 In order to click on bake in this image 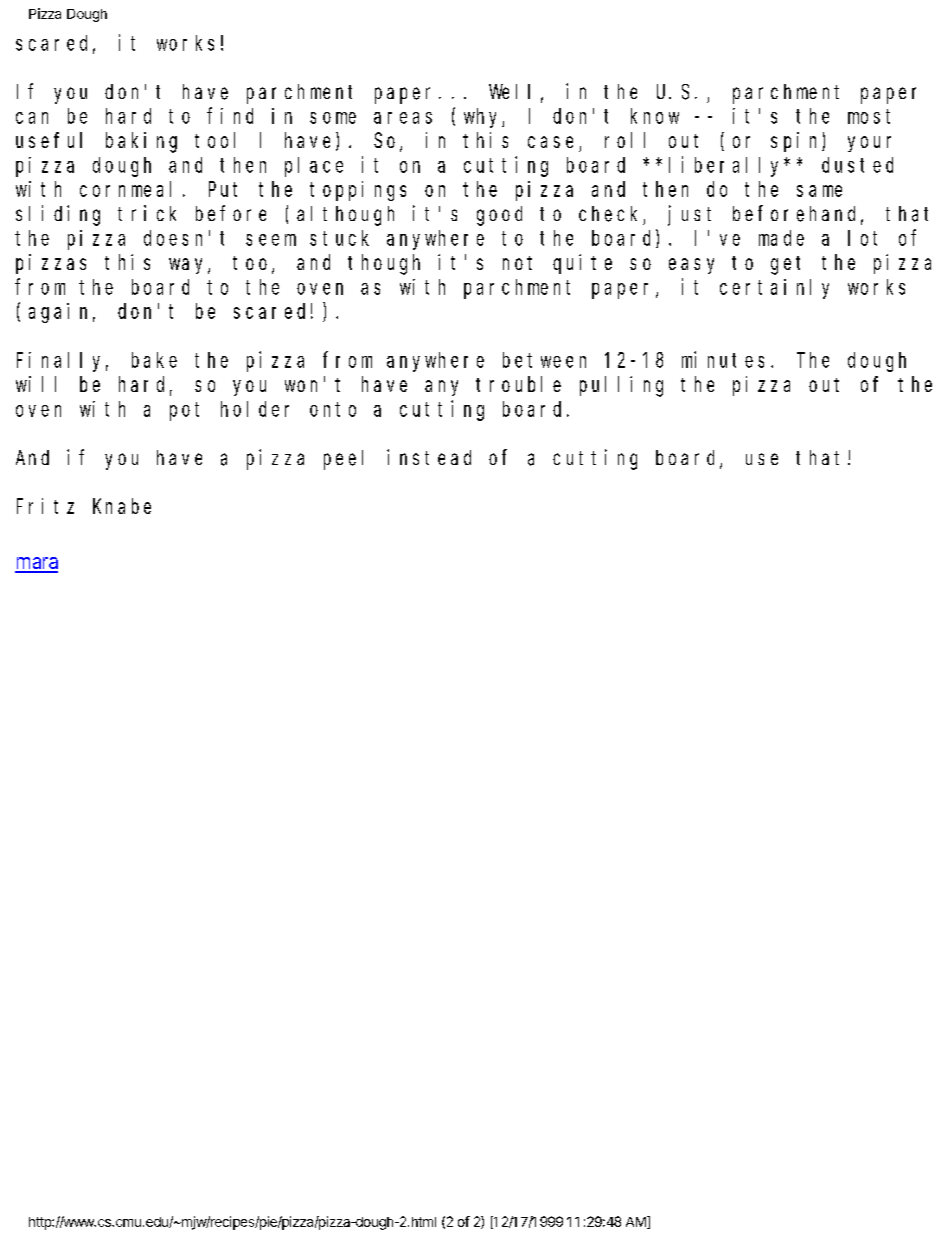, I will do `click(154, 360)`.
